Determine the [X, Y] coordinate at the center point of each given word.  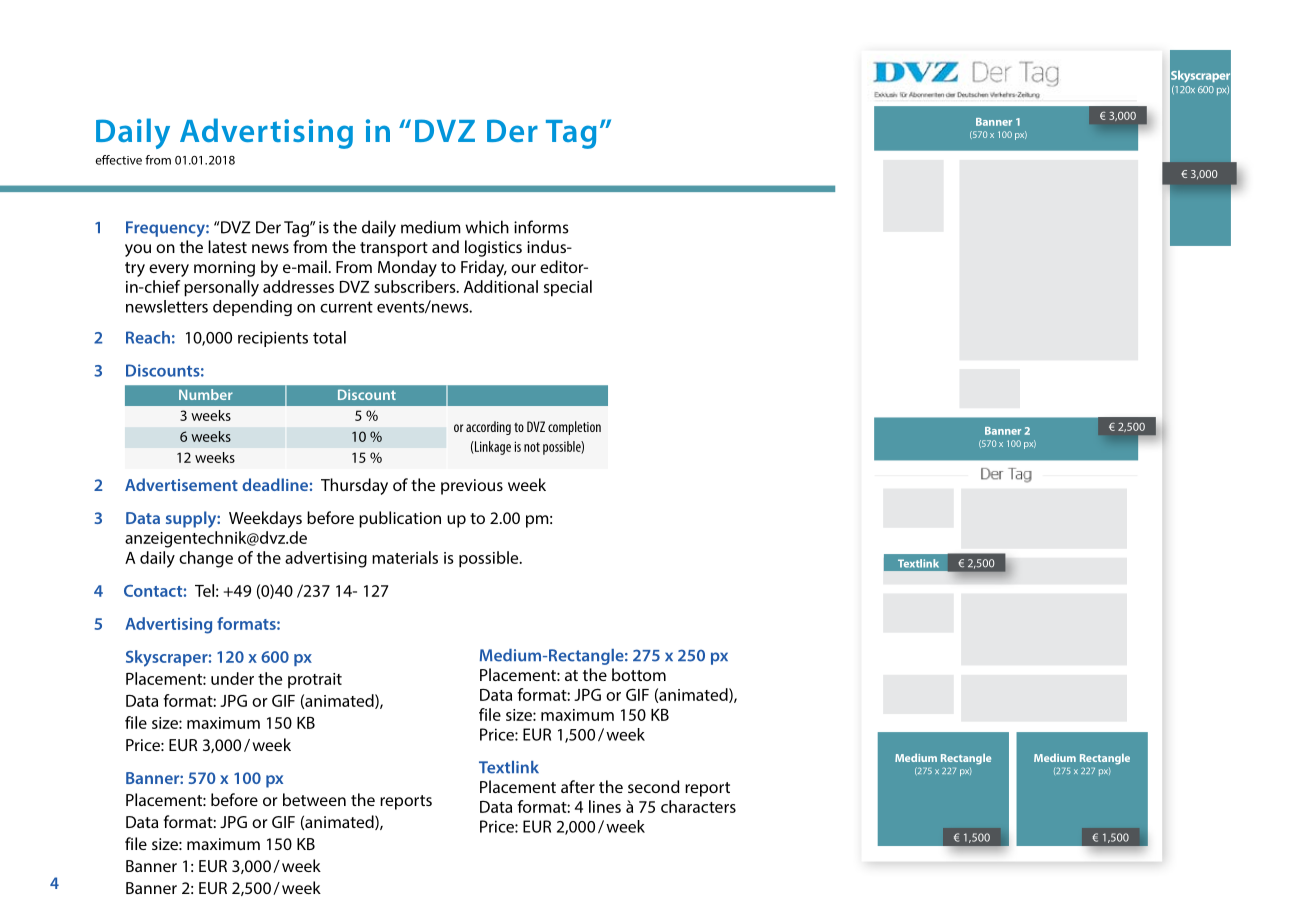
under [232, 678]
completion [574, 428]
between [314, 799]
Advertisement [181, 484]
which [487, 227]
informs [541, 227]
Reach [148, 337]
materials [405, 557]
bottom [639, 674]
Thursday [354, 486]
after [578, 786]
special [568, 288]
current [346, 307]
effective [118, 160]
